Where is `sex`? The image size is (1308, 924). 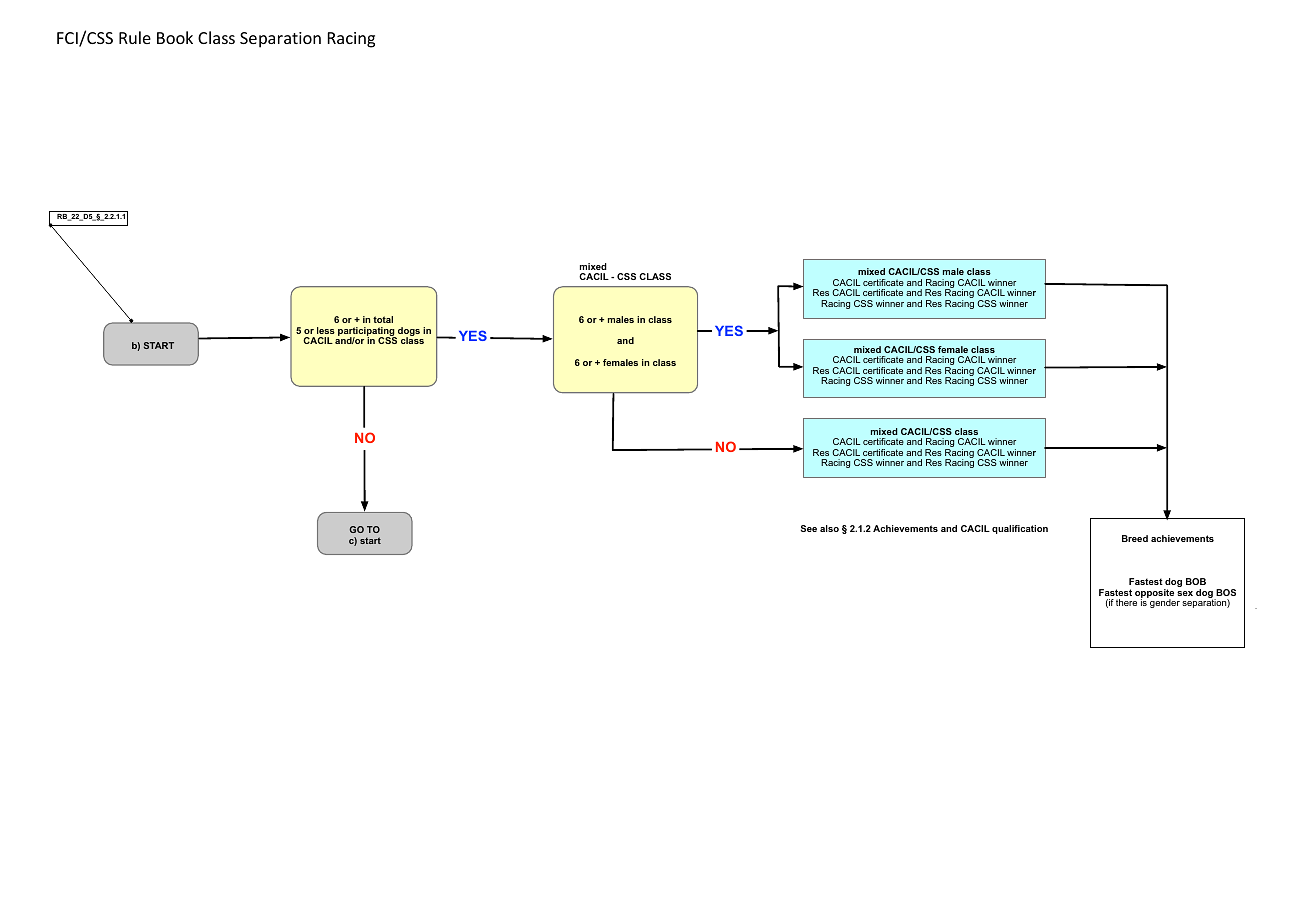 sex is located at coordinates (1185, 593).
